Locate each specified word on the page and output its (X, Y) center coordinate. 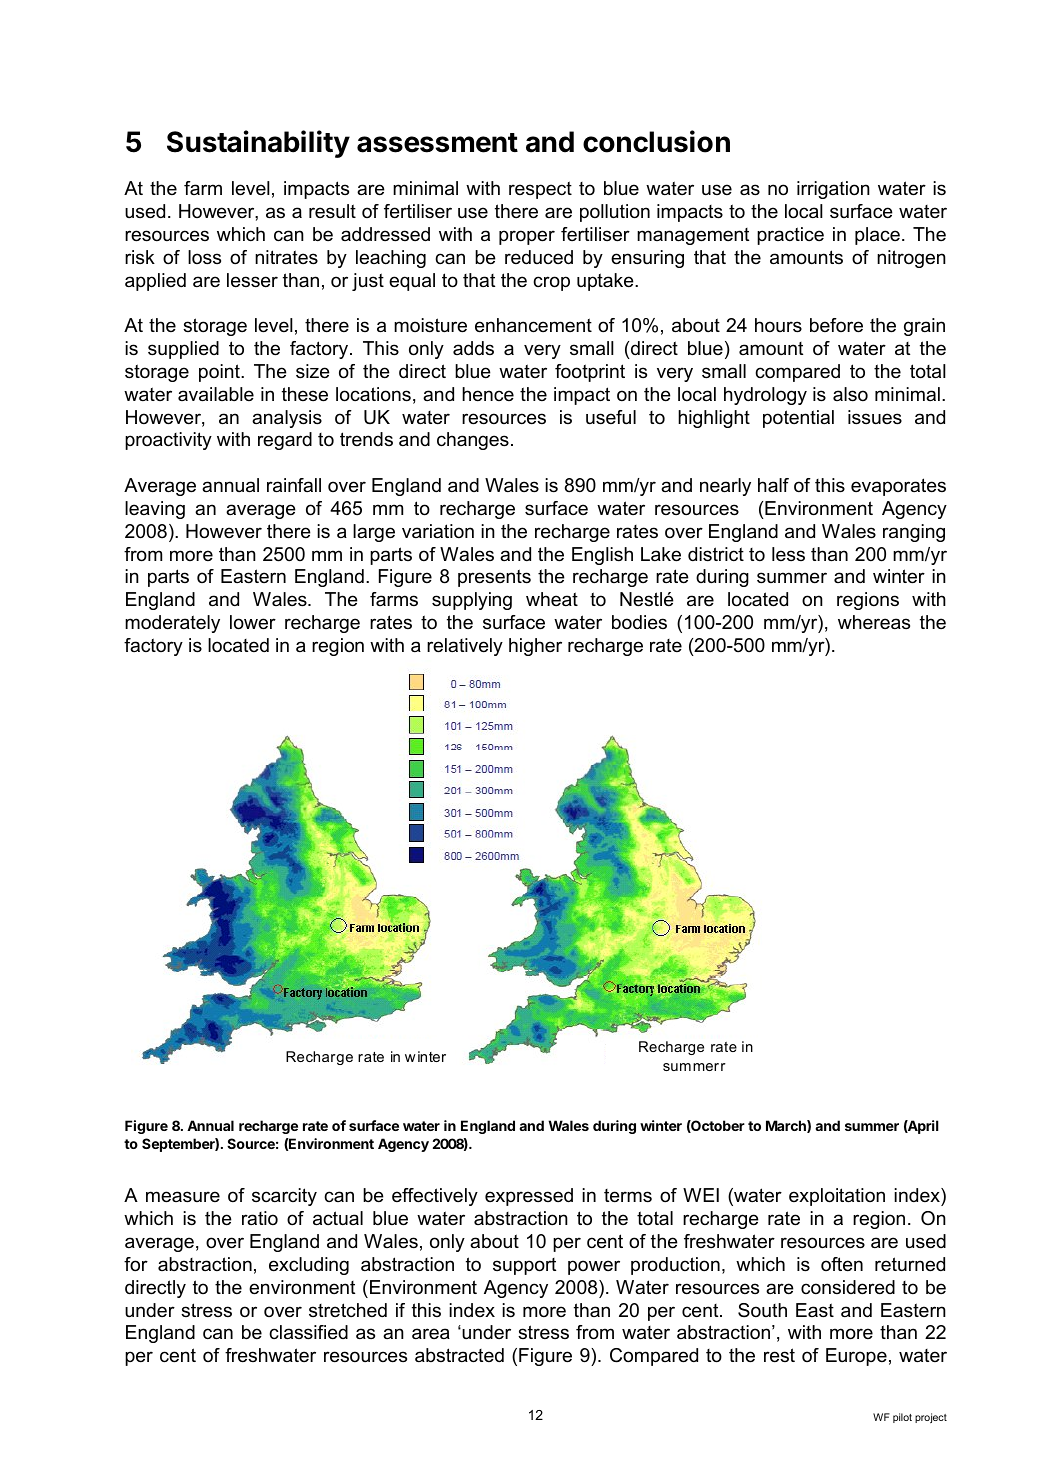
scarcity (284, 1197)
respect (540, 190)
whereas (874, 622)
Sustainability (258, 144)
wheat (552, 599)
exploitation (837, 1197)
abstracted (459, 1355)
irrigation (833, 190)
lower (253, 622)
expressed (529, 1197)
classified (308, 1332)
